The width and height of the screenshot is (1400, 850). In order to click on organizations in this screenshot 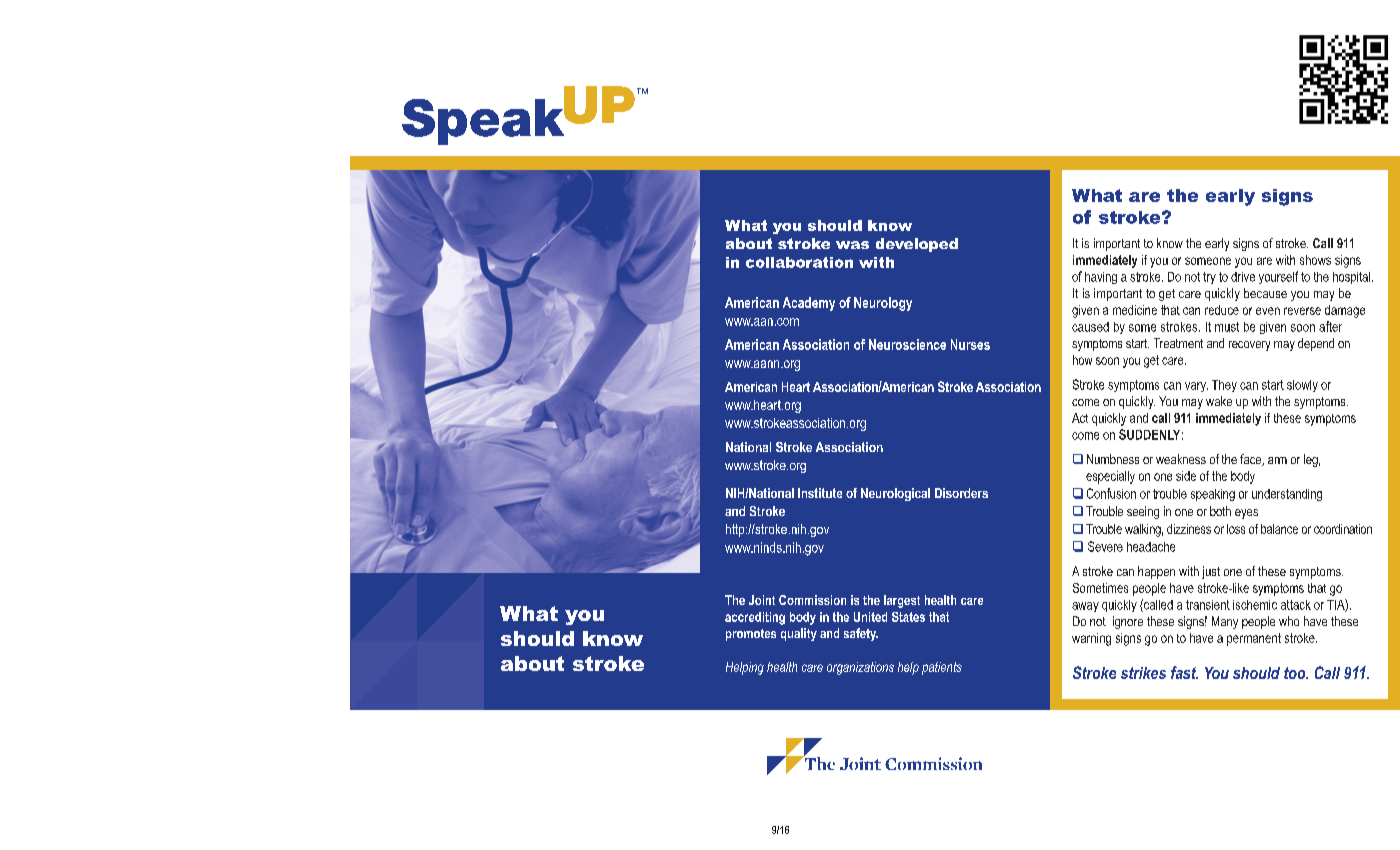, I will do `click(860, 668)`.
